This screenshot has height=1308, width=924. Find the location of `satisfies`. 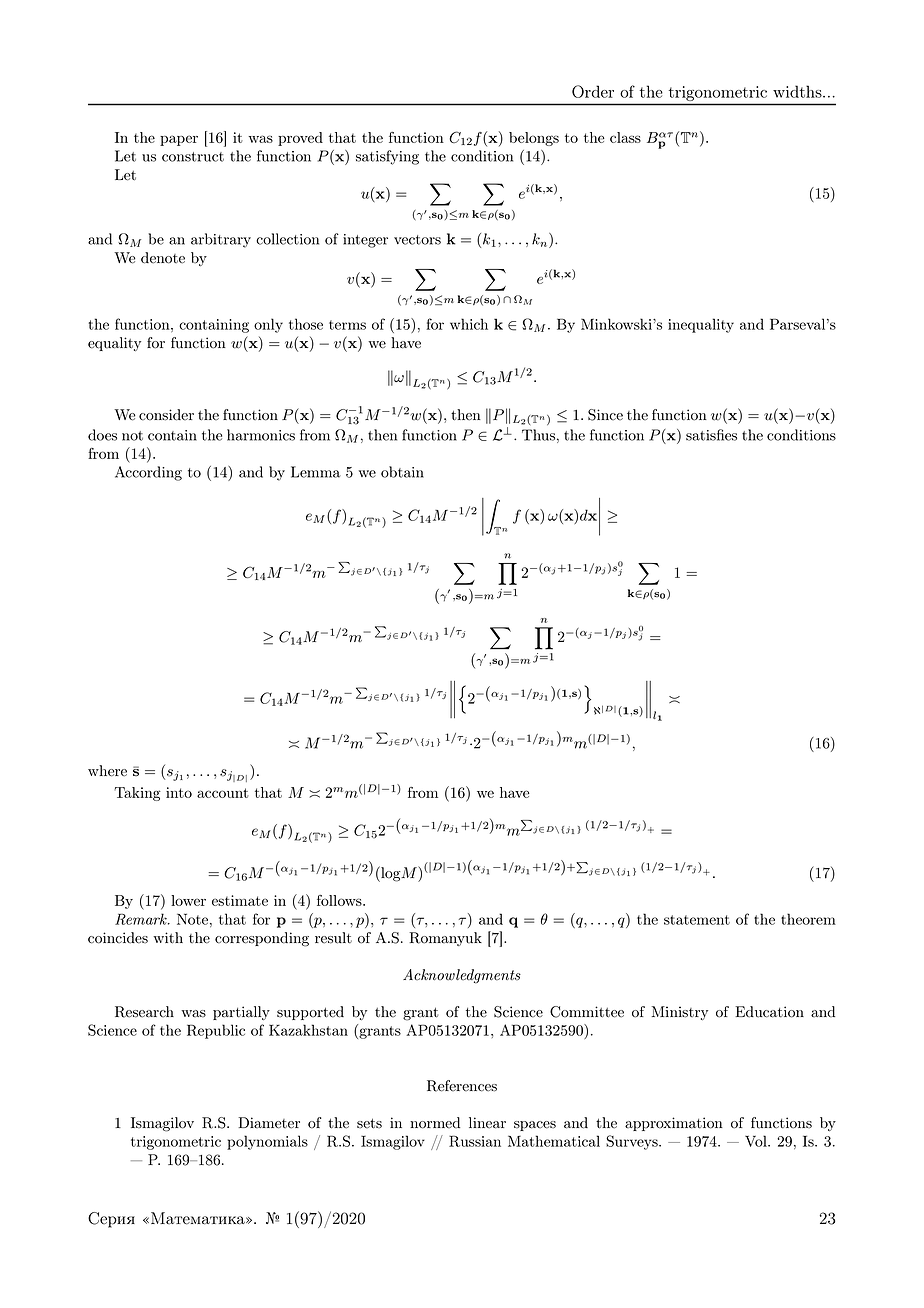

satisfies is located at coordinates (711, 435).
